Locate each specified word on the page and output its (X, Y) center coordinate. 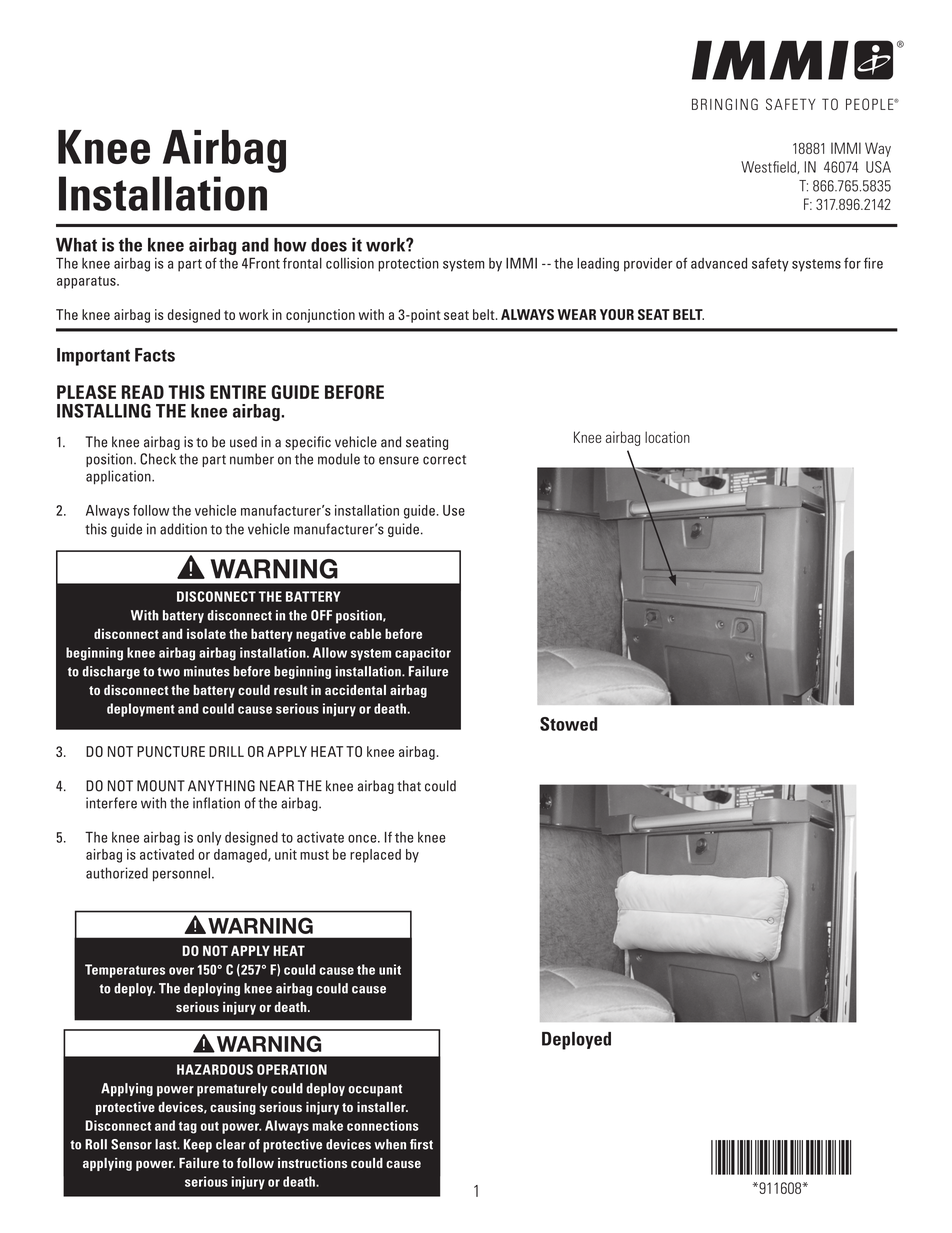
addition (183, 529)
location (667, 437)
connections (383, 1125)
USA (878, 167)
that (409, 786)
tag (187, 1128)
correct (444, 460)
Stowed (568, 724)
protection (408, 265)
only (209, 839)
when (390, 1144)
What (76, 245)
